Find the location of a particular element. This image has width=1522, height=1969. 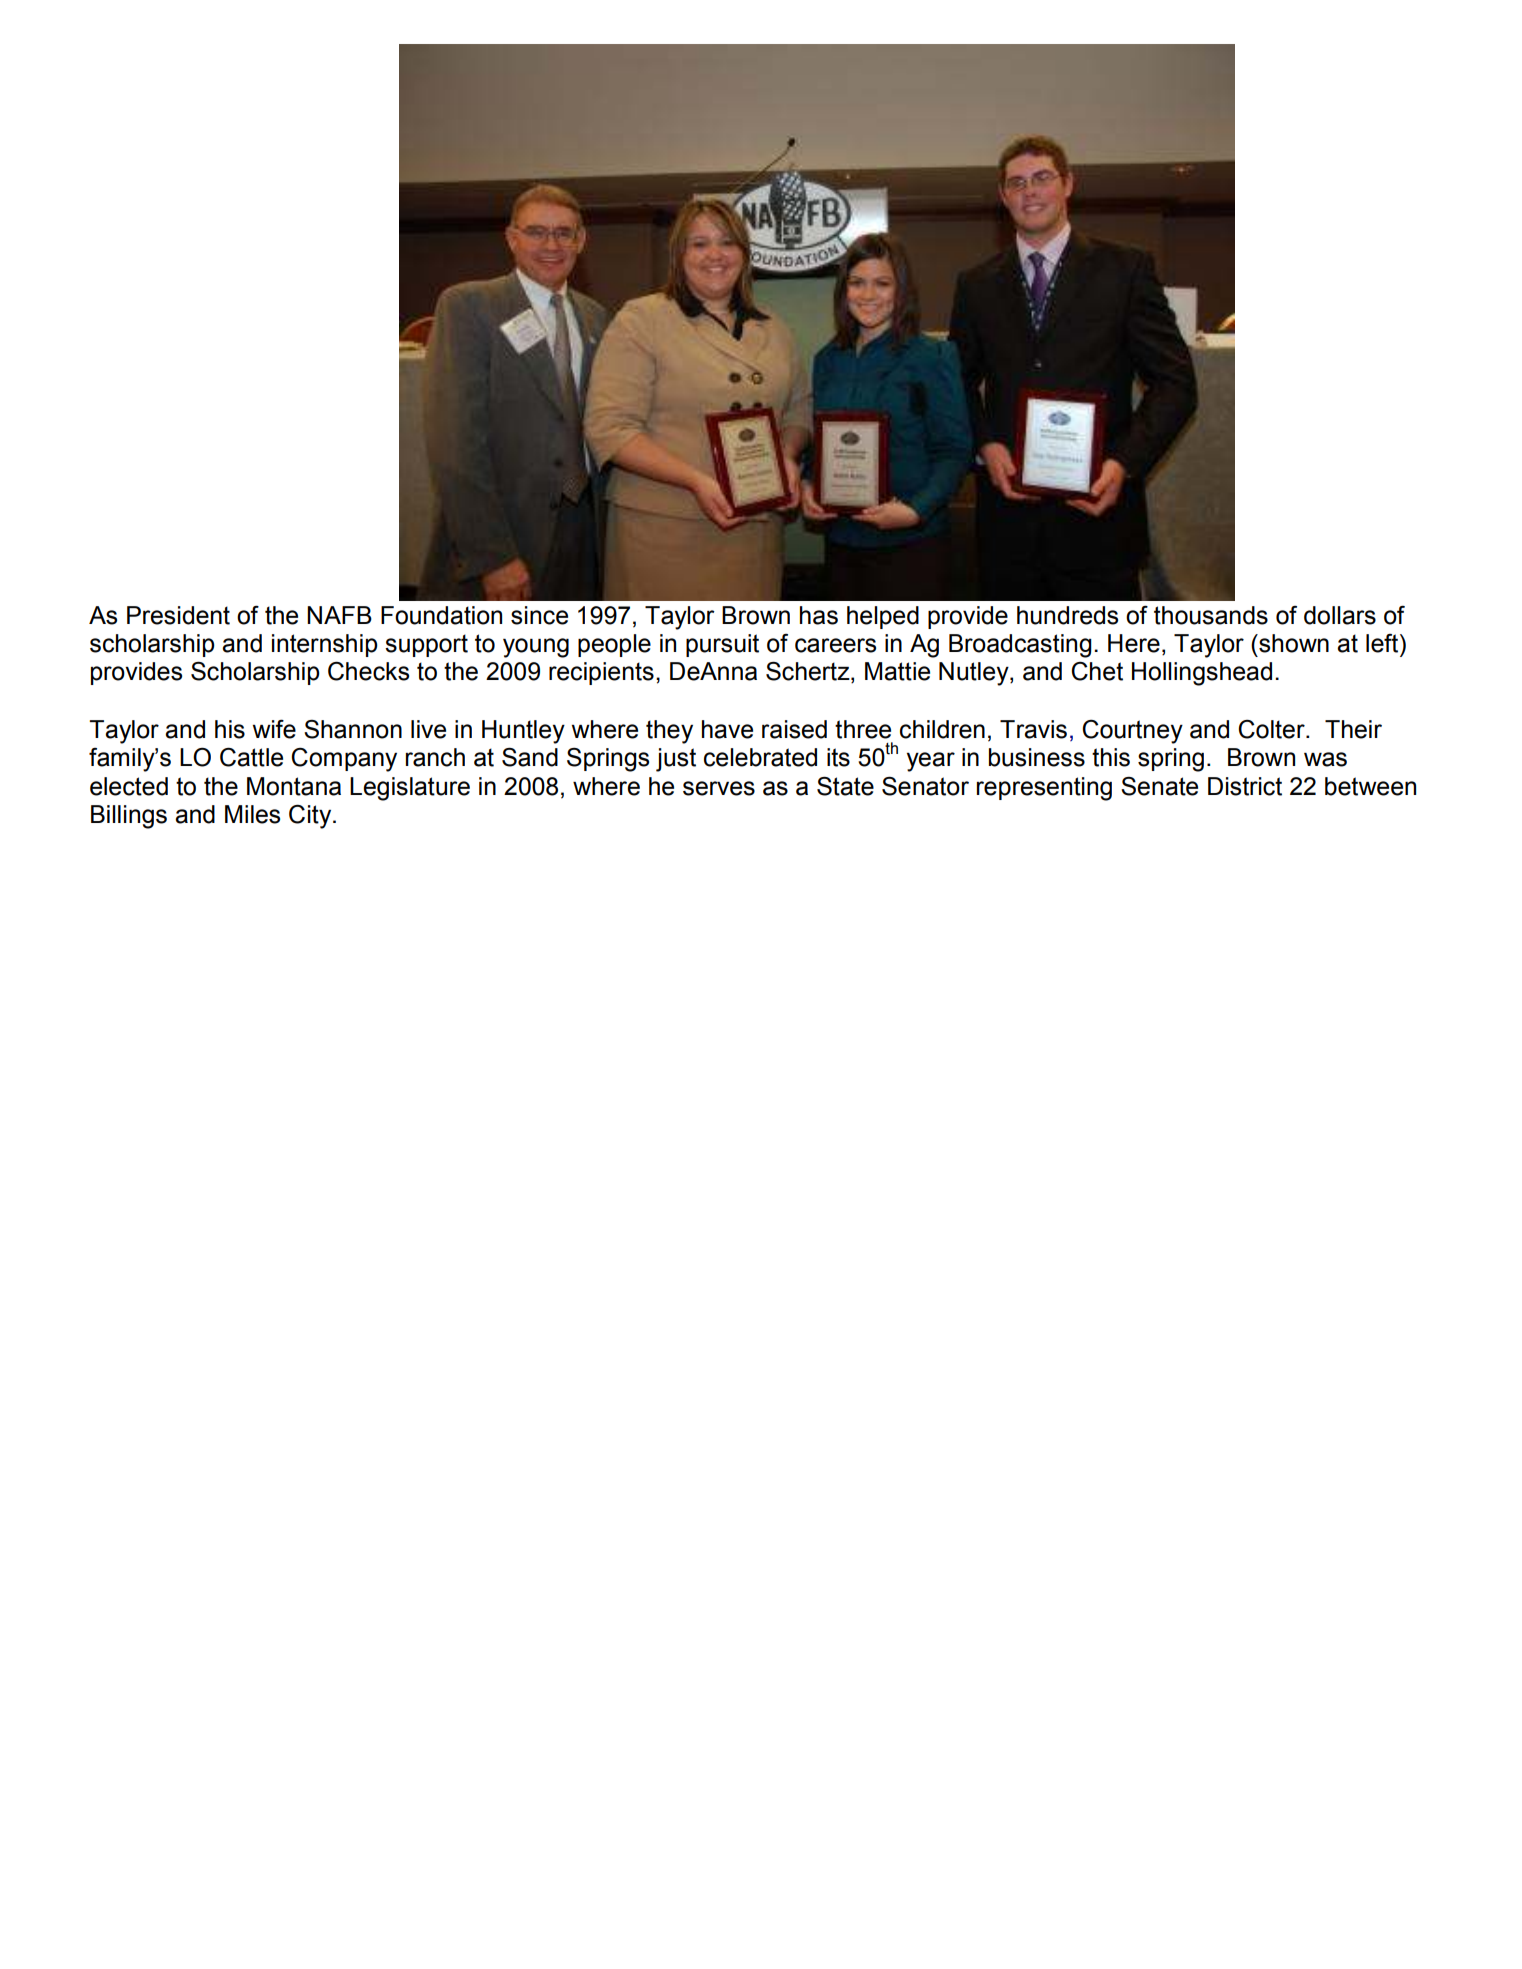

recipients is located at coordinates (601, 673).
